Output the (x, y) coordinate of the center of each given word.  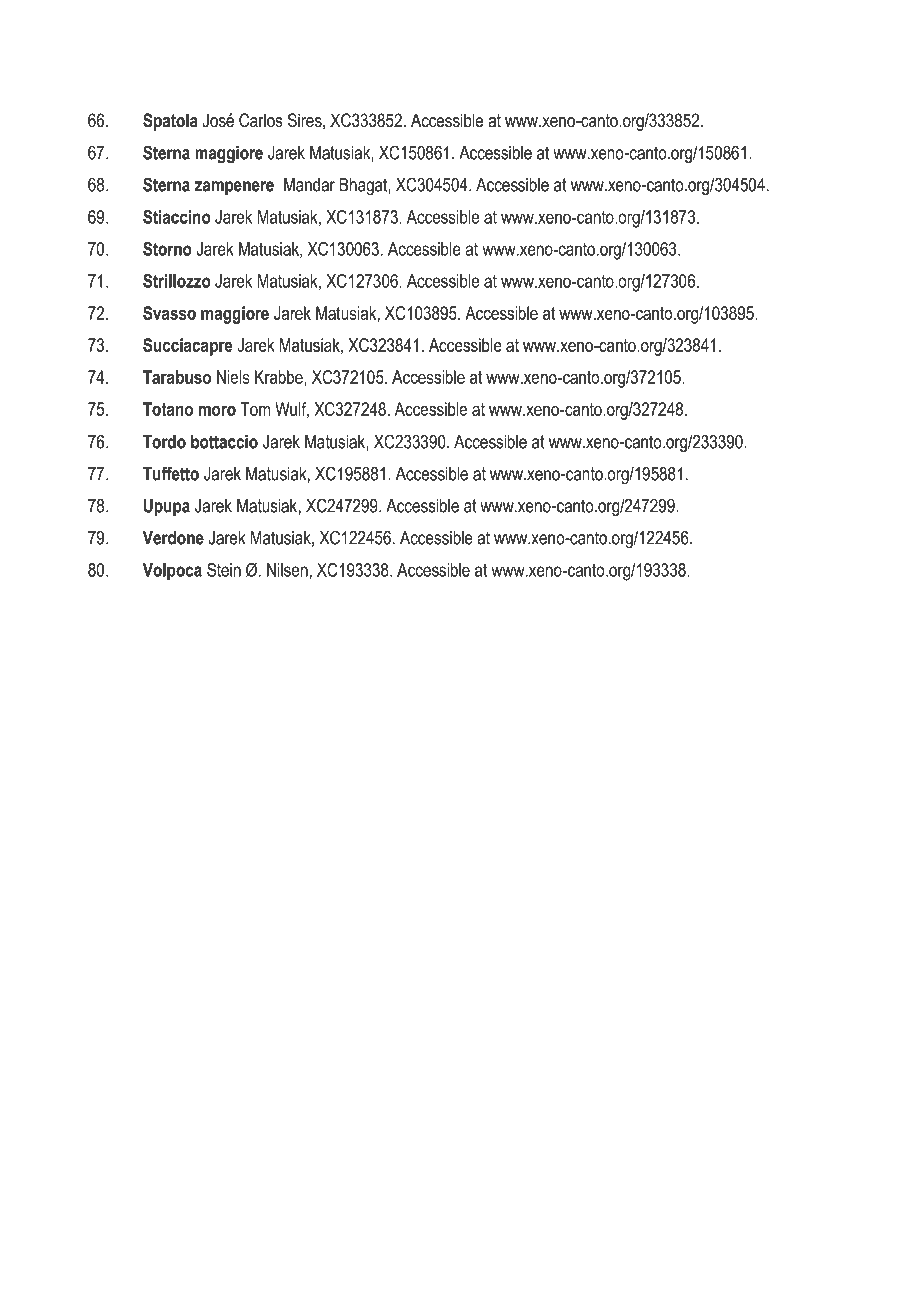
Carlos (261, 120)
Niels (233, 377)
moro (217, 411)
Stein (224, 570)
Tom (255, 409)
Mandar (309, 185)
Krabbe (280, 377)
